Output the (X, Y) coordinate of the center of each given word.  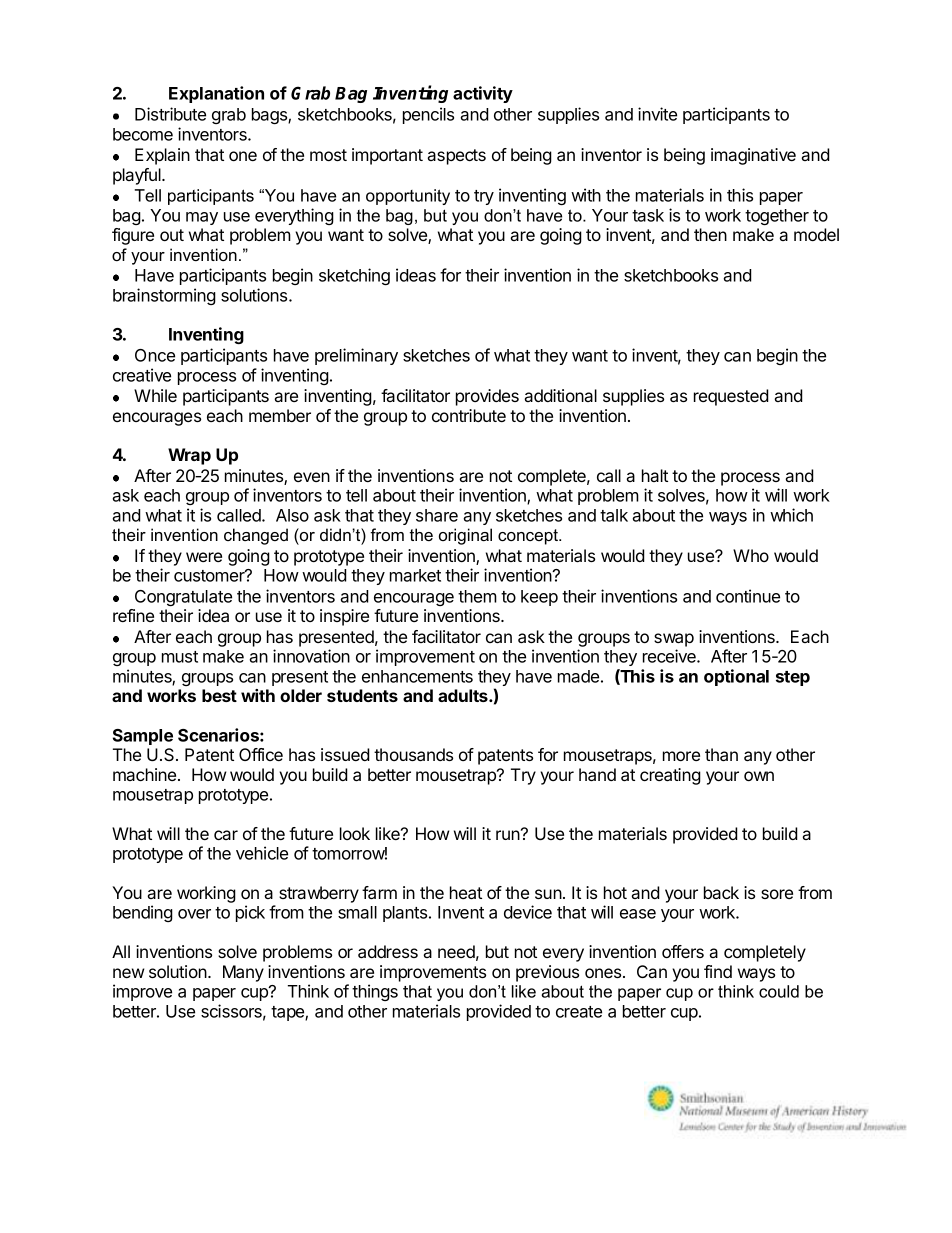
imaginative (753, 156)
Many (243, 973)
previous (547, 973)
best (219, 695)
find (718, 971)
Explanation (216, 94)
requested (731, 397)
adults (464, 695)
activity (483, 94)
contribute (469, 415)
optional (736, 677)
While (155, 395)
